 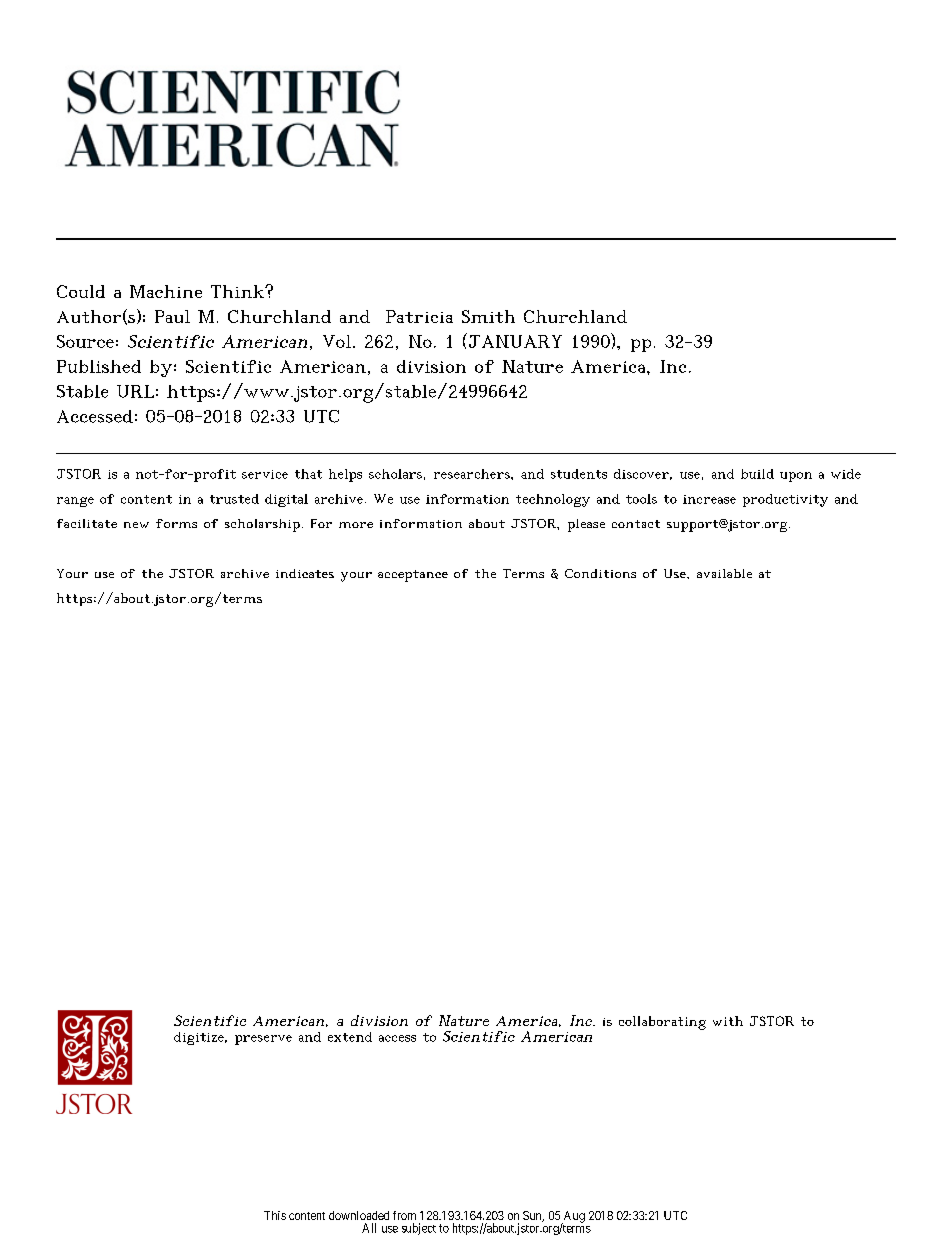 I want to click on This, so click(x=275, y=1215).
